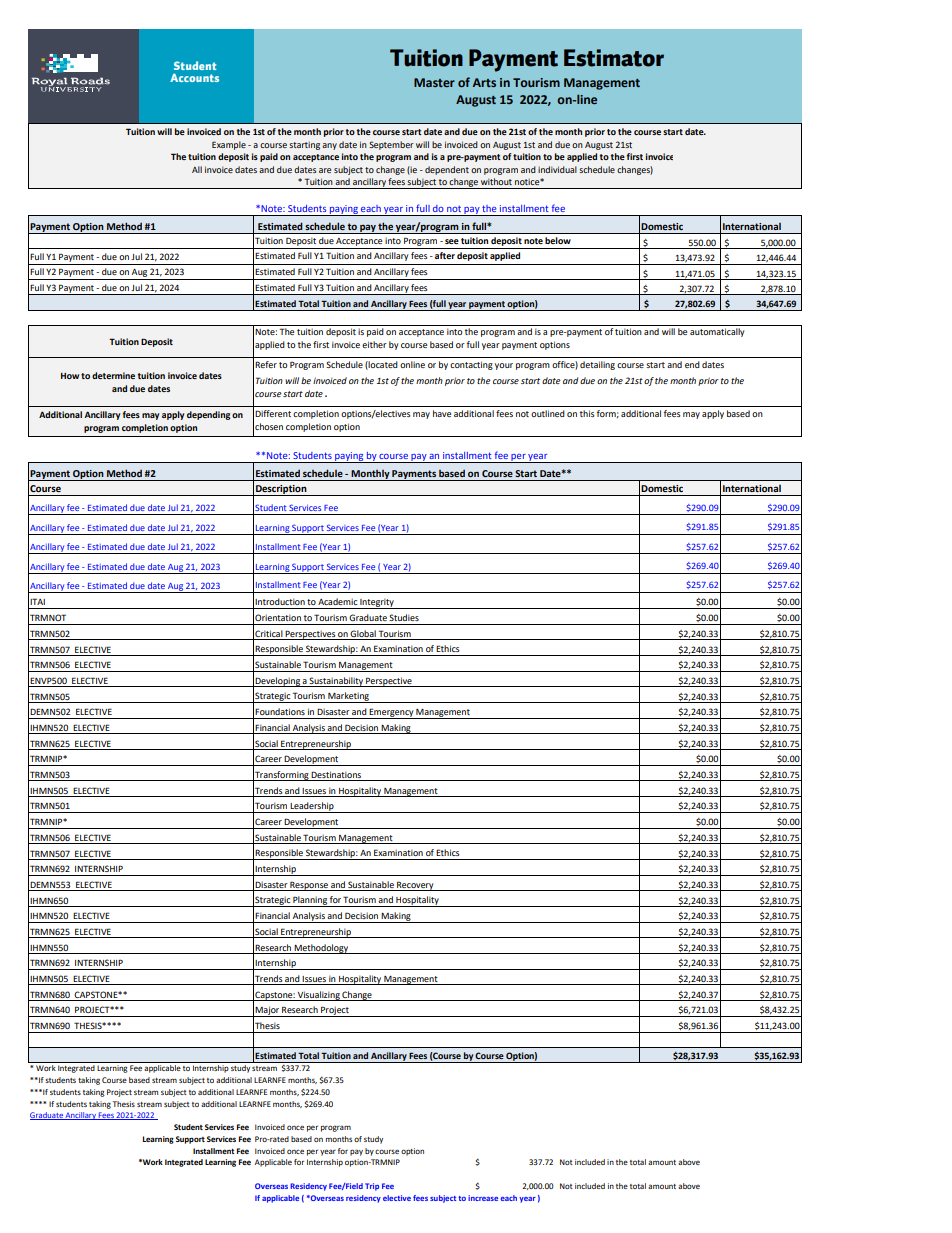 This page has height=1233, width=952. I want to click on Accounts, so click(194, 78).
